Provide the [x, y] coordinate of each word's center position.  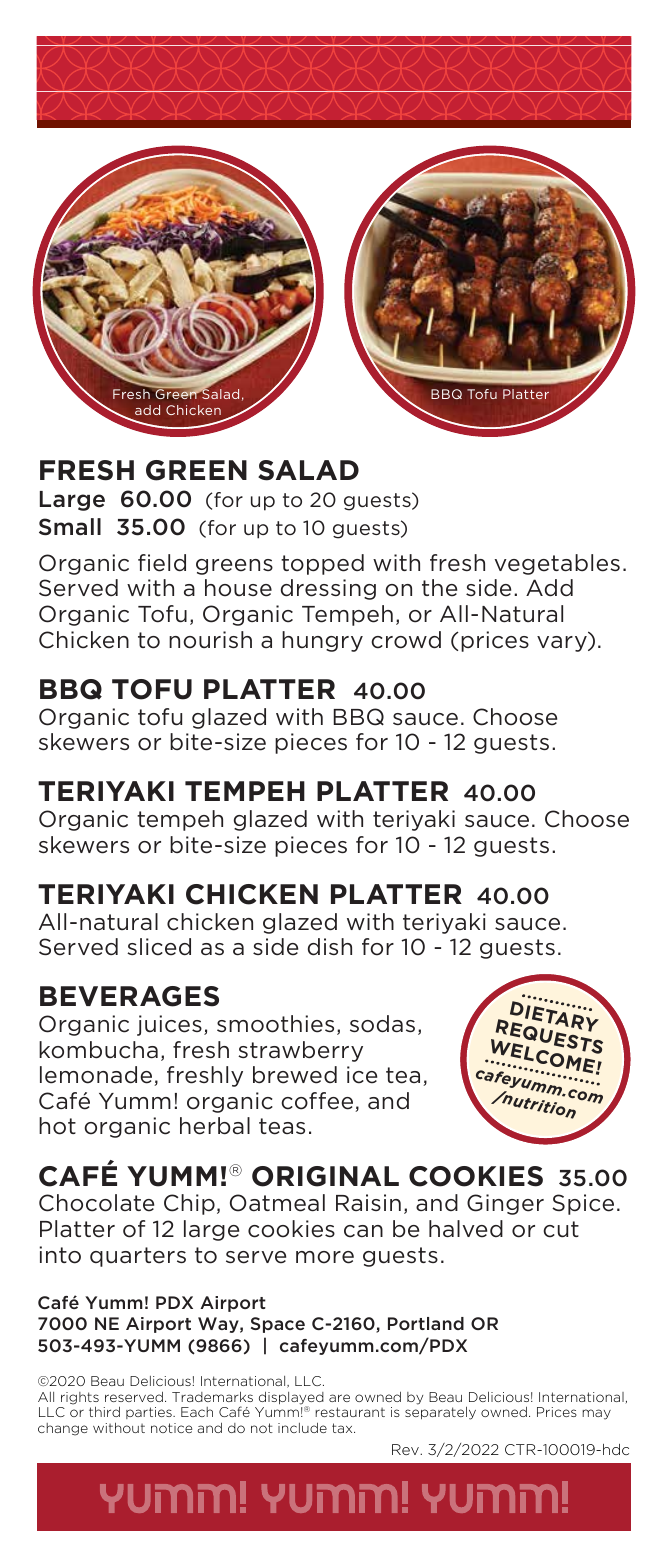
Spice [583, 1204]
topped [322, 564]
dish [330, 947]
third [104, 1411]
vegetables [557, 564]
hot [57, 1126]
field [162, 563]
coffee [318, 1102]
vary [563, 644]
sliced [159, 947]
